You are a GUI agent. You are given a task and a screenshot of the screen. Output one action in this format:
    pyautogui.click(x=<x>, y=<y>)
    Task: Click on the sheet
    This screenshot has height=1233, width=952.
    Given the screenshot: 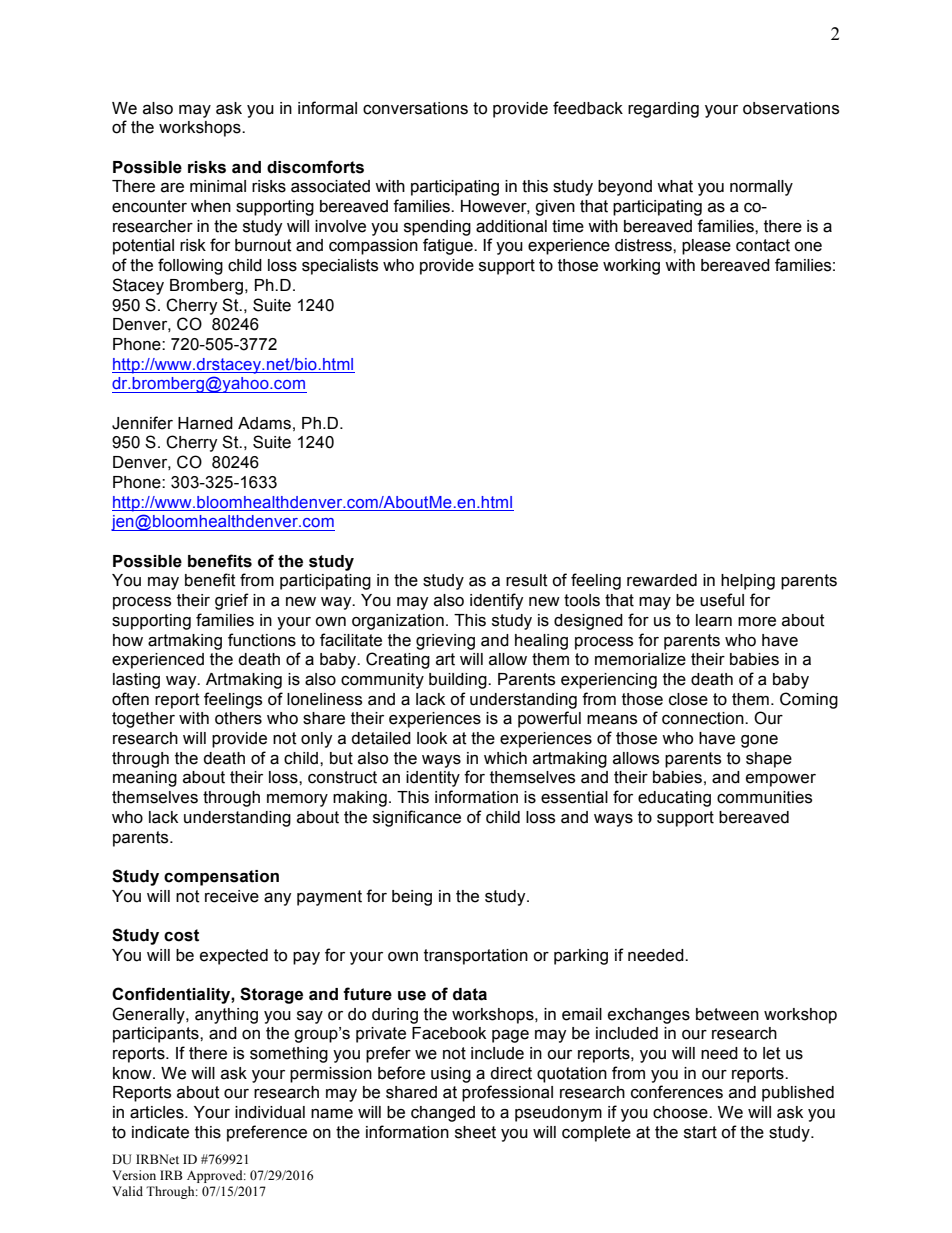 What is the action you would take?
    pyautogui.click(x=475, y=1132)
